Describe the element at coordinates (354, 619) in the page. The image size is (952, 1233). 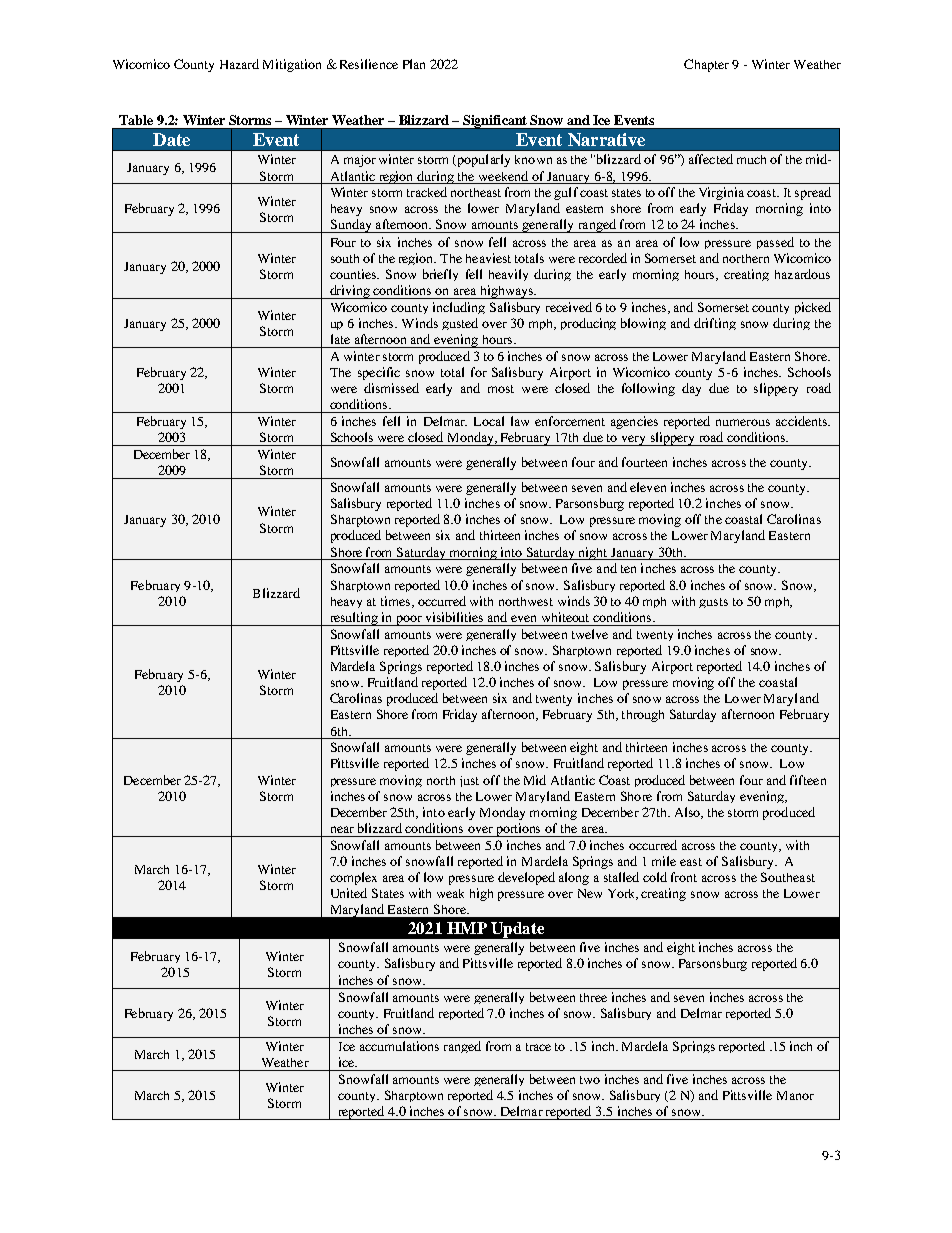
I see `resulting` at that location.
